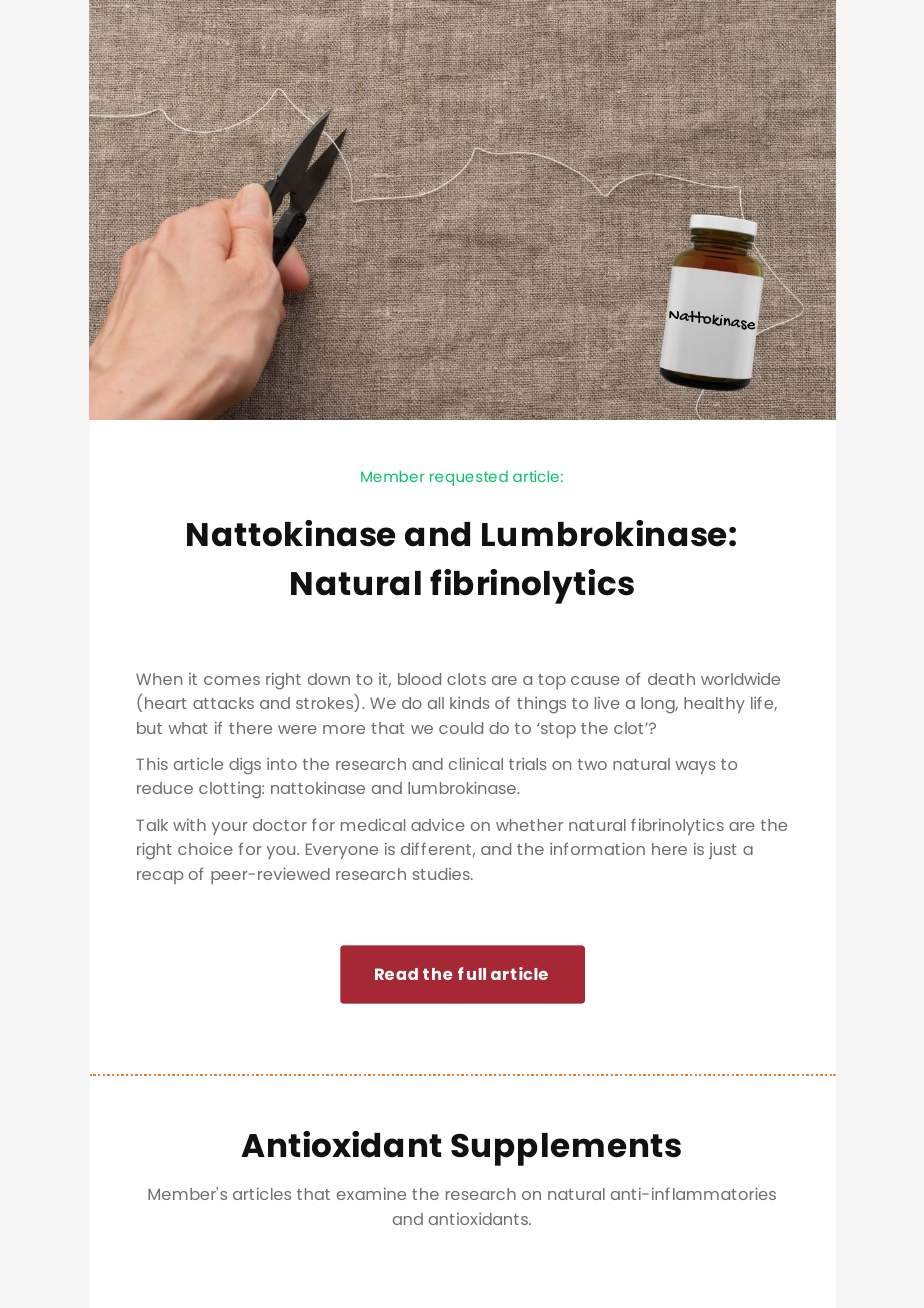 The height and width of the screenshot is (1308, 924). What do you see at coordinates (722, 851) in the screenshot?
I see `just` at bounding box center [722, 851].
